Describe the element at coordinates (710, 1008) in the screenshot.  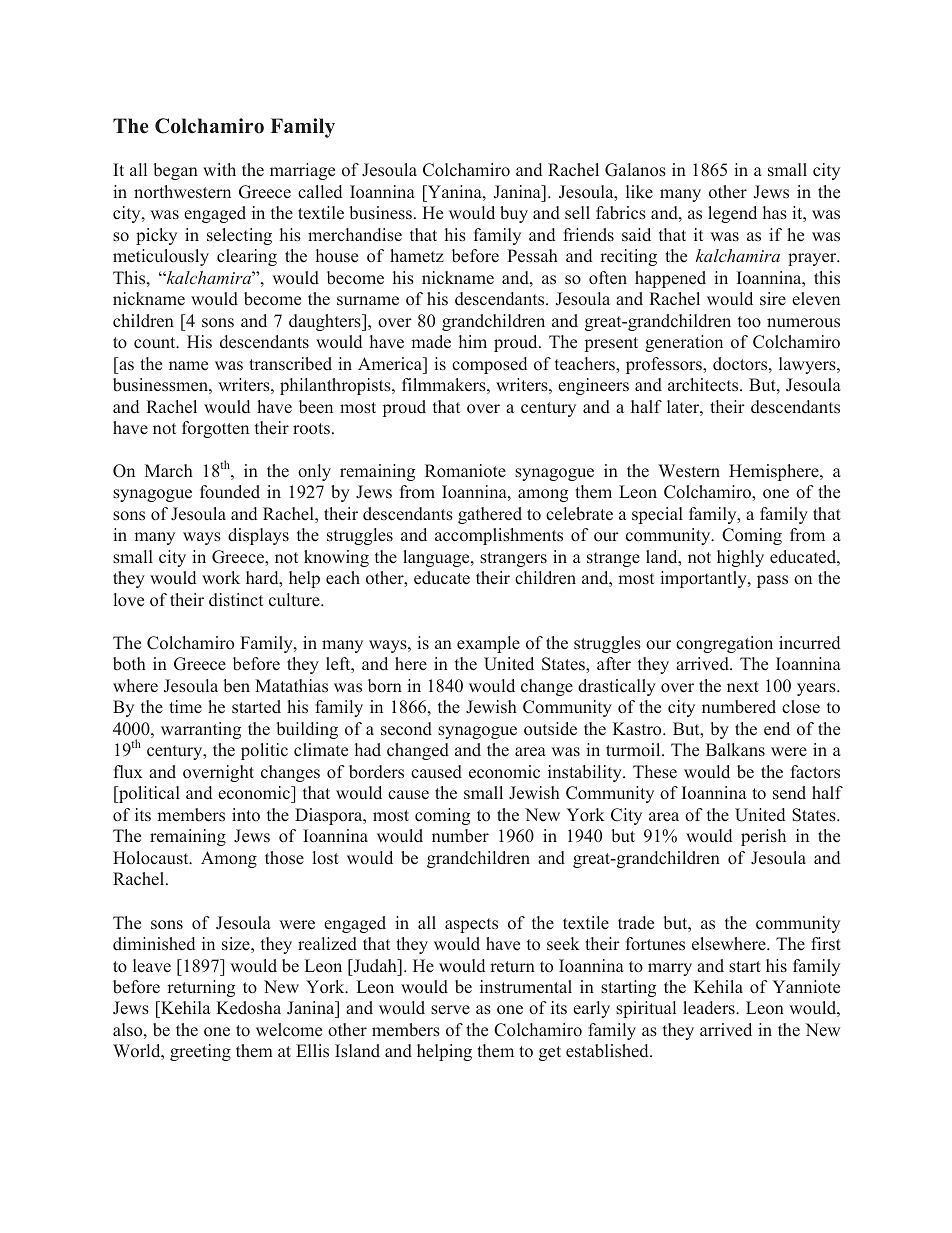
I see `leaders` at that location.
